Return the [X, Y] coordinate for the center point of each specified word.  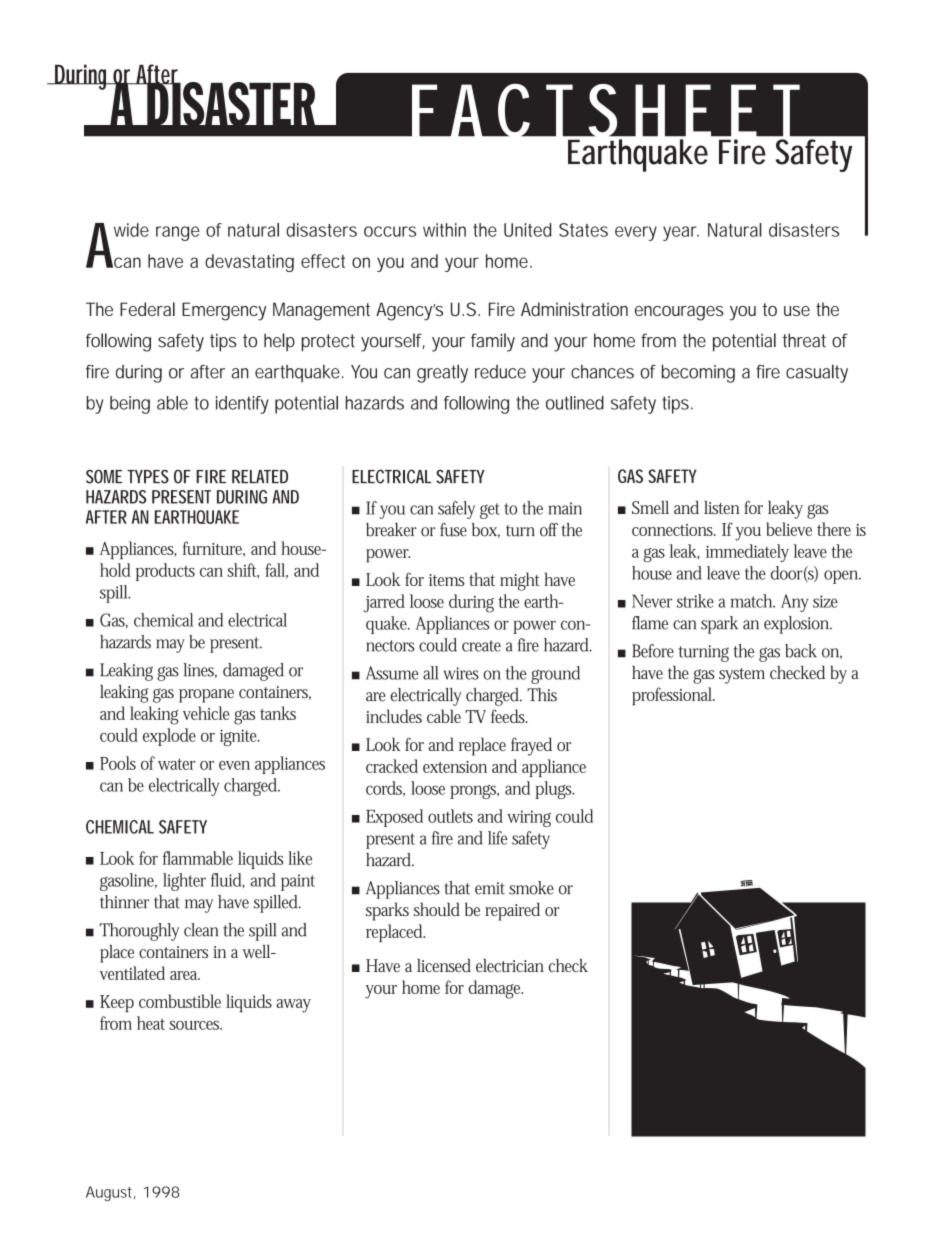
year [681, 233]
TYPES [148, 476]
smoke [531, 888]
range [178, 233]
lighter [184, 882]
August [110, 1193]
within [444, 230]
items [447, 580]
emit [490, 888]
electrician [510, 965]
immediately [747, 553]
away [293, 1006]
